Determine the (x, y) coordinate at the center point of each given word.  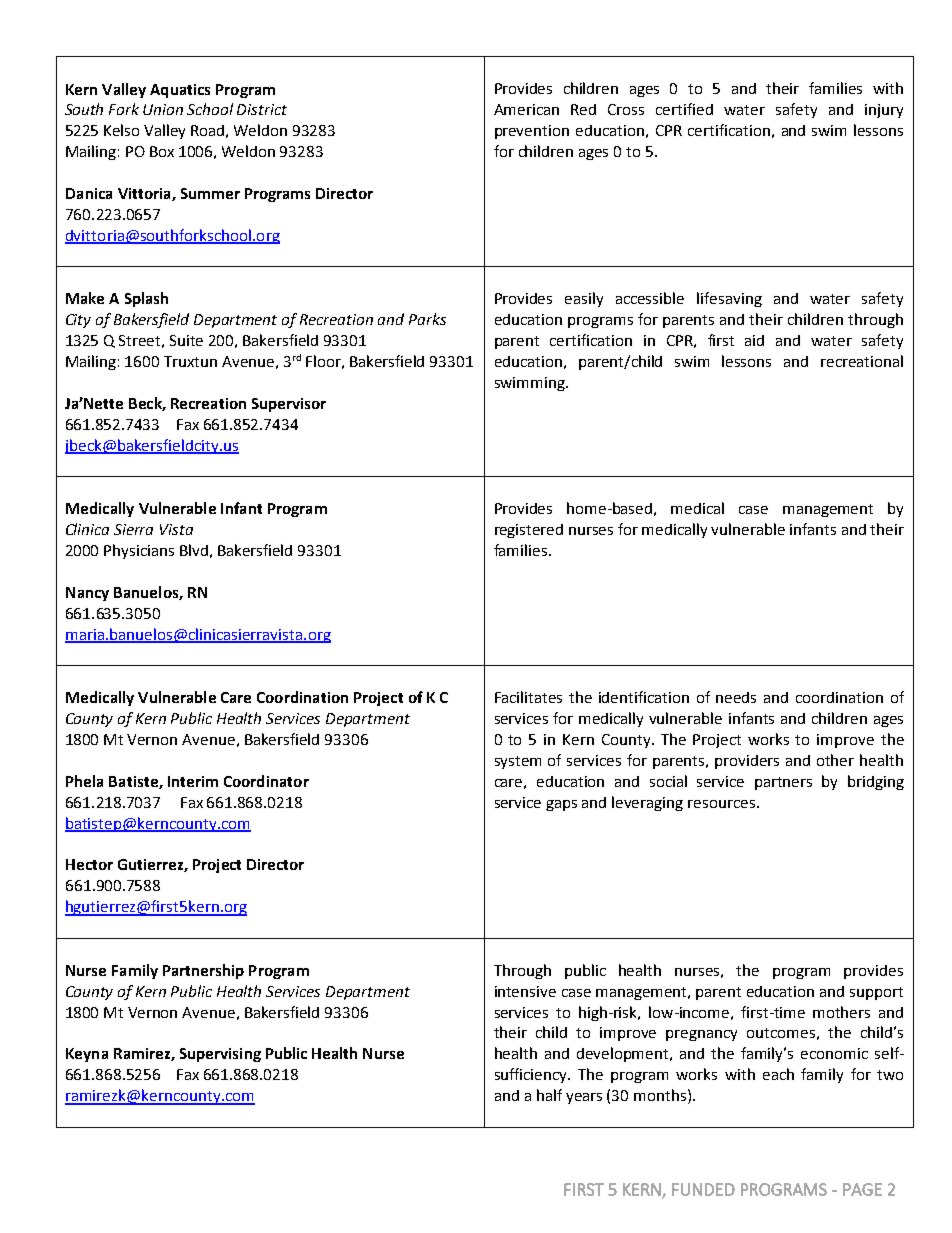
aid (754, 340)
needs (736, 697)
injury (884, 111)
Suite (186, 340)
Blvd (194, 550)
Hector (89, 864)
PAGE (862, 1189)
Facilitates (528, 697)
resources (721, 804)
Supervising (220, 1055)
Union (163, 109)
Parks (427, 319)
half (549, 1095)
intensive (525, 991)
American (526, 109)
